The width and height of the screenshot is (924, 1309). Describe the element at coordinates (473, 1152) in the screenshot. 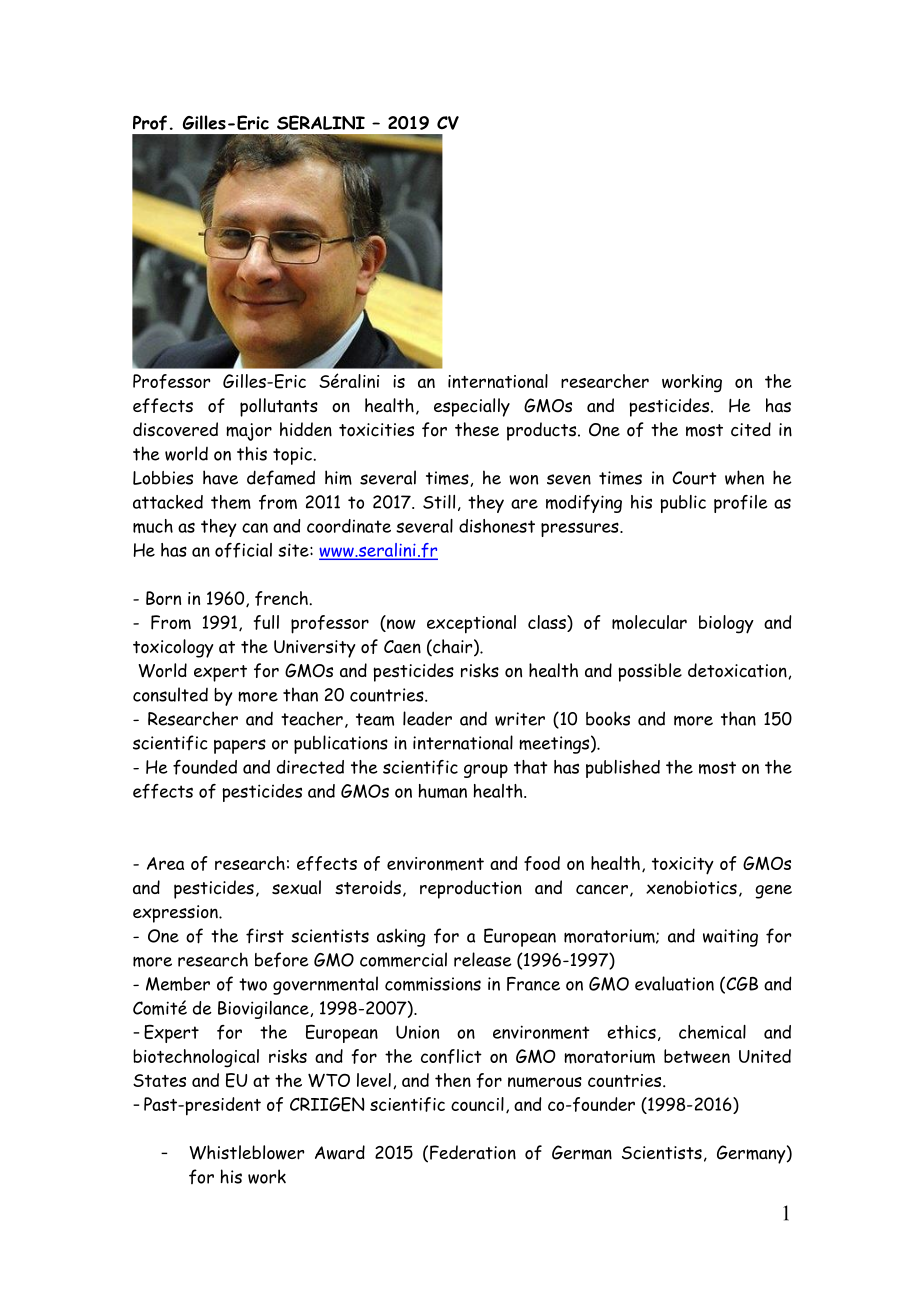

I see `Federation` at that location.
